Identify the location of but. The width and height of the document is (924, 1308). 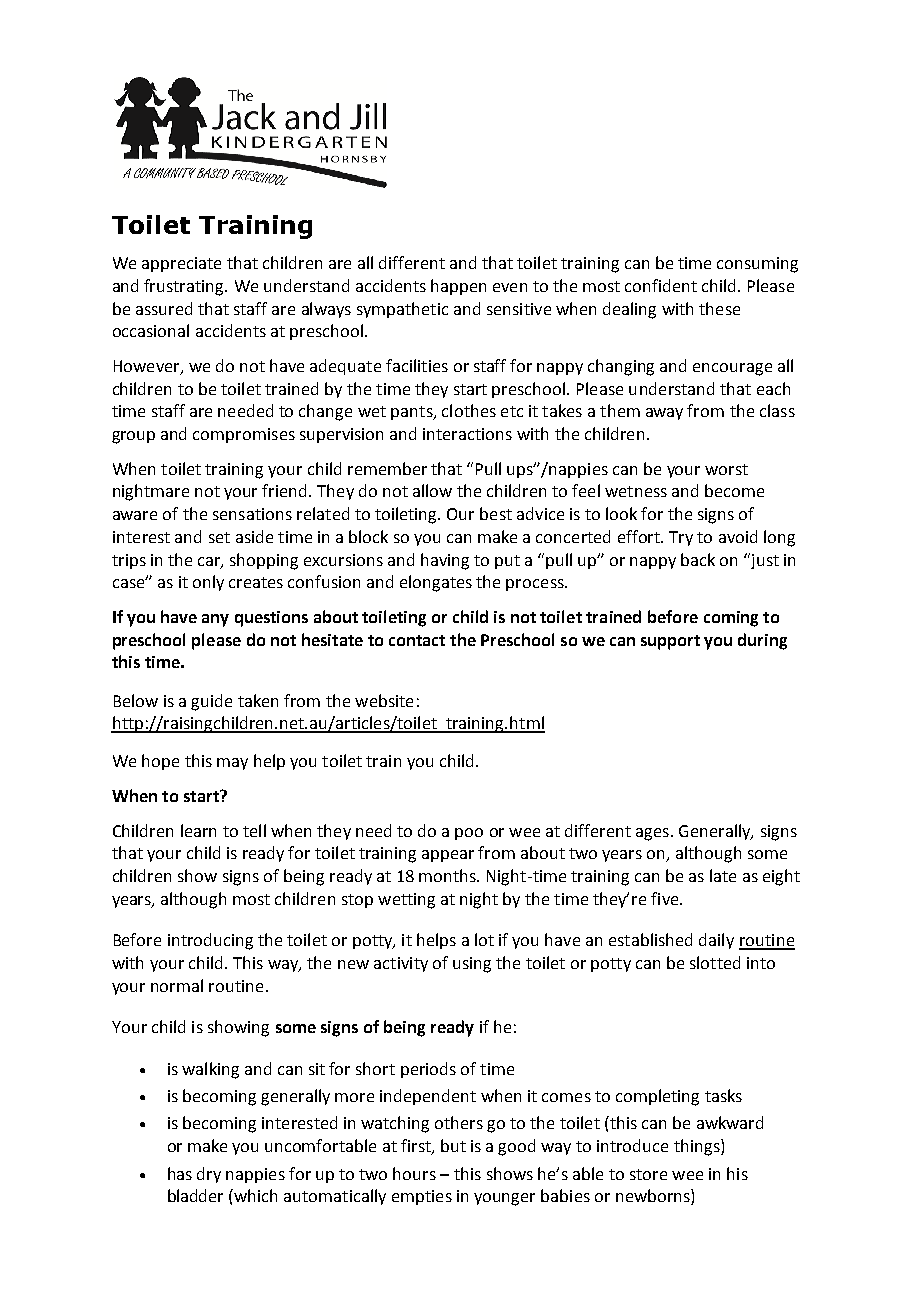
(453, 1145).
